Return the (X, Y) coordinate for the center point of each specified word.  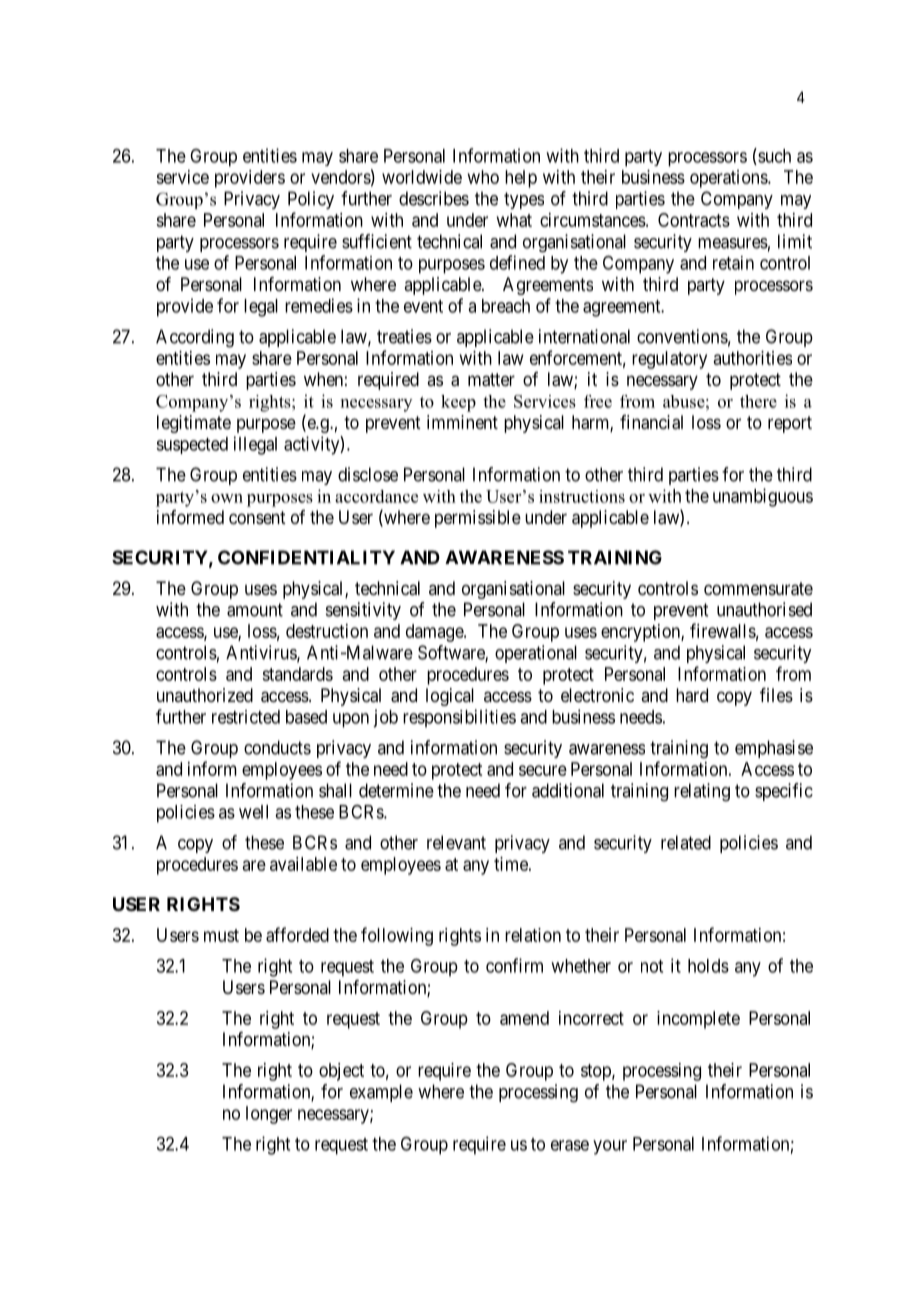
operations (729, 179)
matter (491, 380)
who (483, 177)
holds (708, 966)
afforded (297, 934)
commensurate (758, 589)
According (195, 338)
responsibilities (459, 718)
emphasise (774, 749)
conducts (277, 747)
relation (533, 935)
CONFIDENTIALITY (306, 557)
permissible (478, 519)
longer (269, 1115)
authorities (753, 358)
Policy (311, 200)
